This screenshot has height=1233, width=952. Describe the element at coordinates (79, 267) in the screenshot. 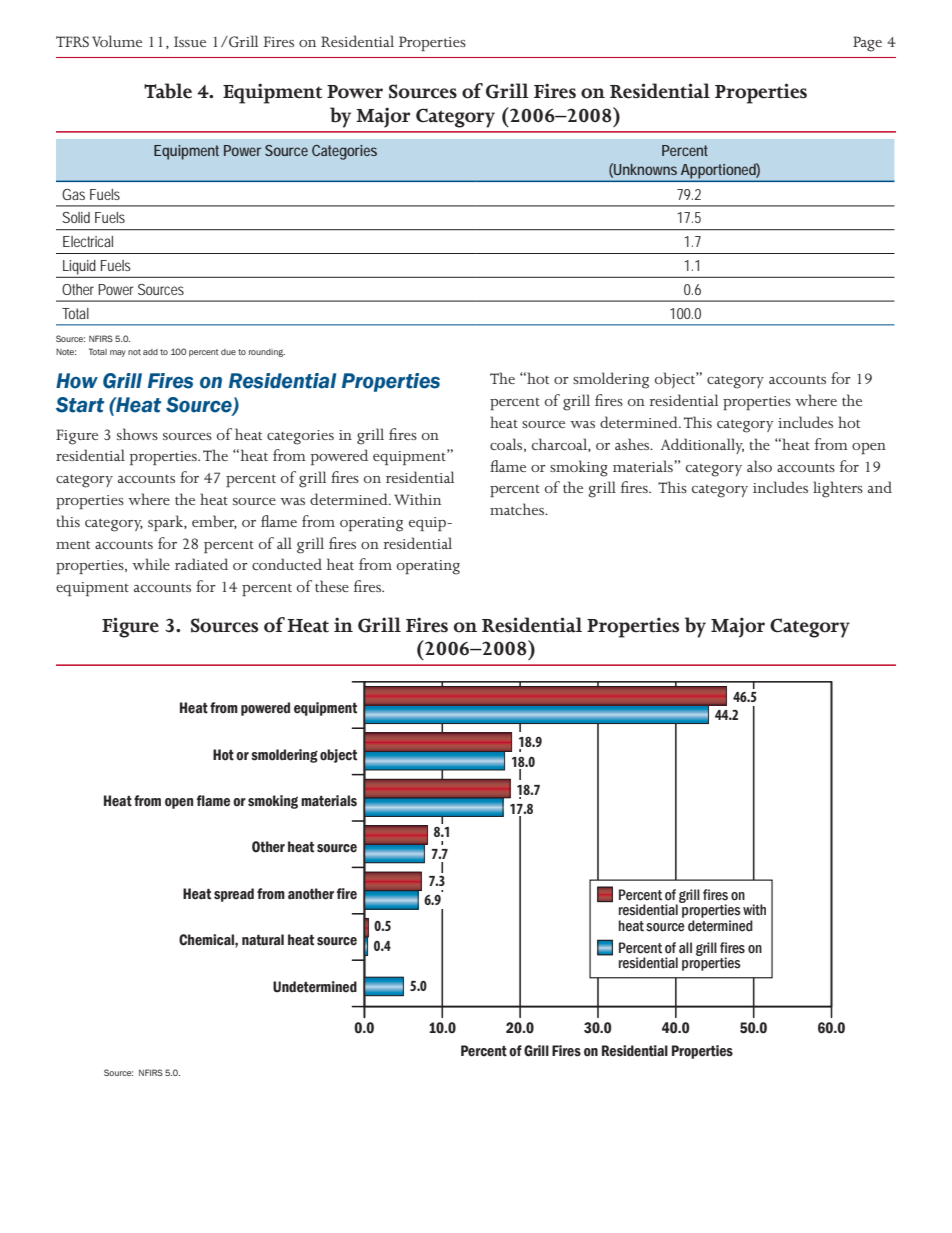

I see `Liquid` at that location.
